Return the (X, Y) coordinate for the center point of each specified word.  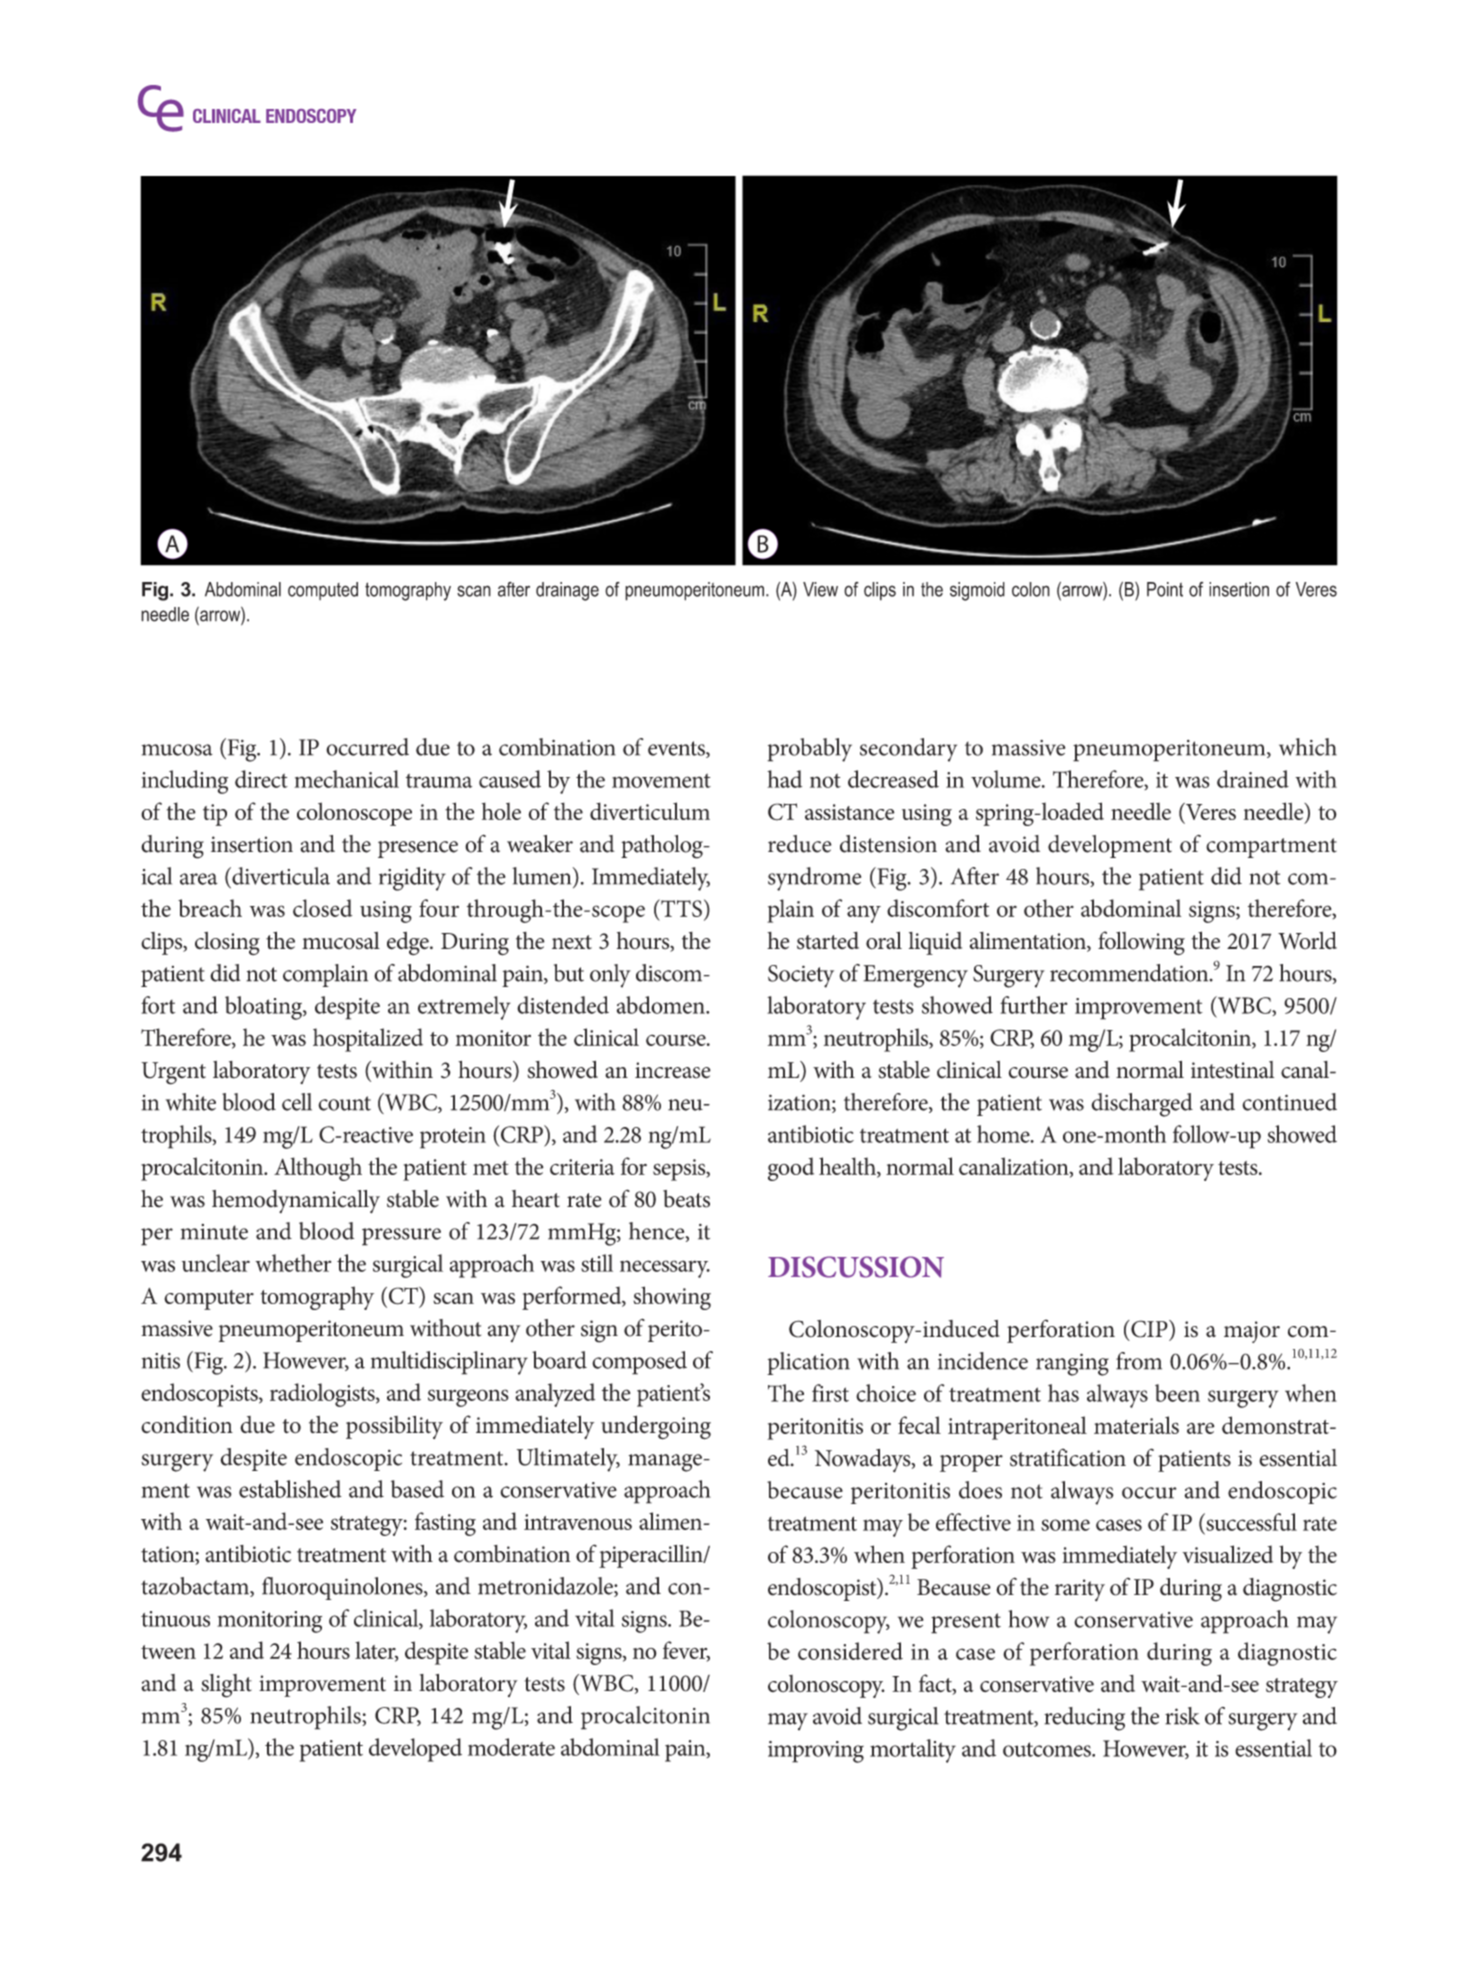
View (820, 589)
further (1034, 1005)
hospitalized (368, 1040)
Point (1165, 589)
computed (323, 591)
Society (801, 976)
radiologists (323, 1395)
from (1139, 1361)
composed (639, 1363)
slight (226, 1686)
